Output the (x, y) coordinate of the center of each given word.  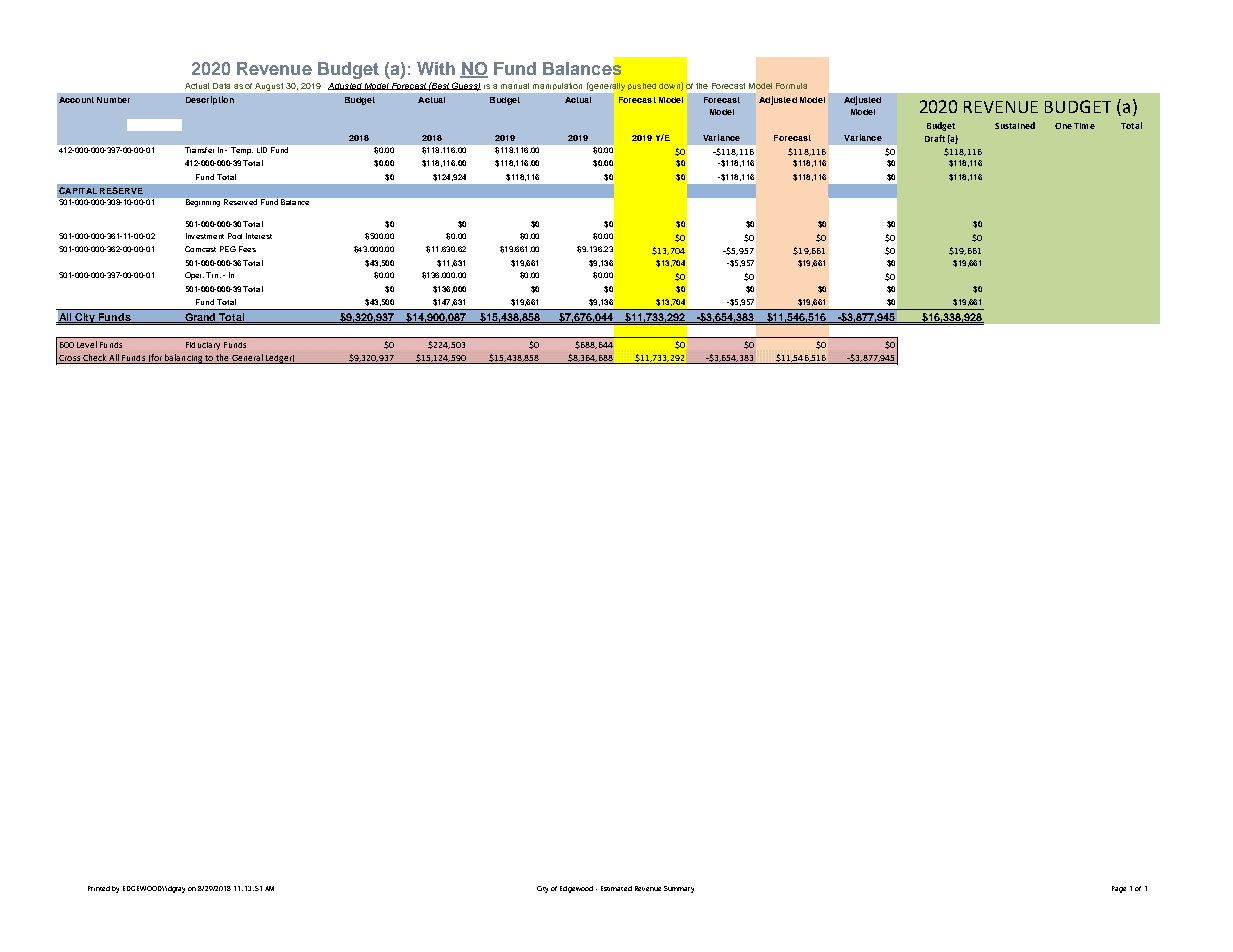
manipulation (557, 86)
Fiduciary (203, 346)
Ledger (279, 359)
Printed (99, 888)
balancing (183, 359)
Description (210, 100)
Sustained (1015, 125)
